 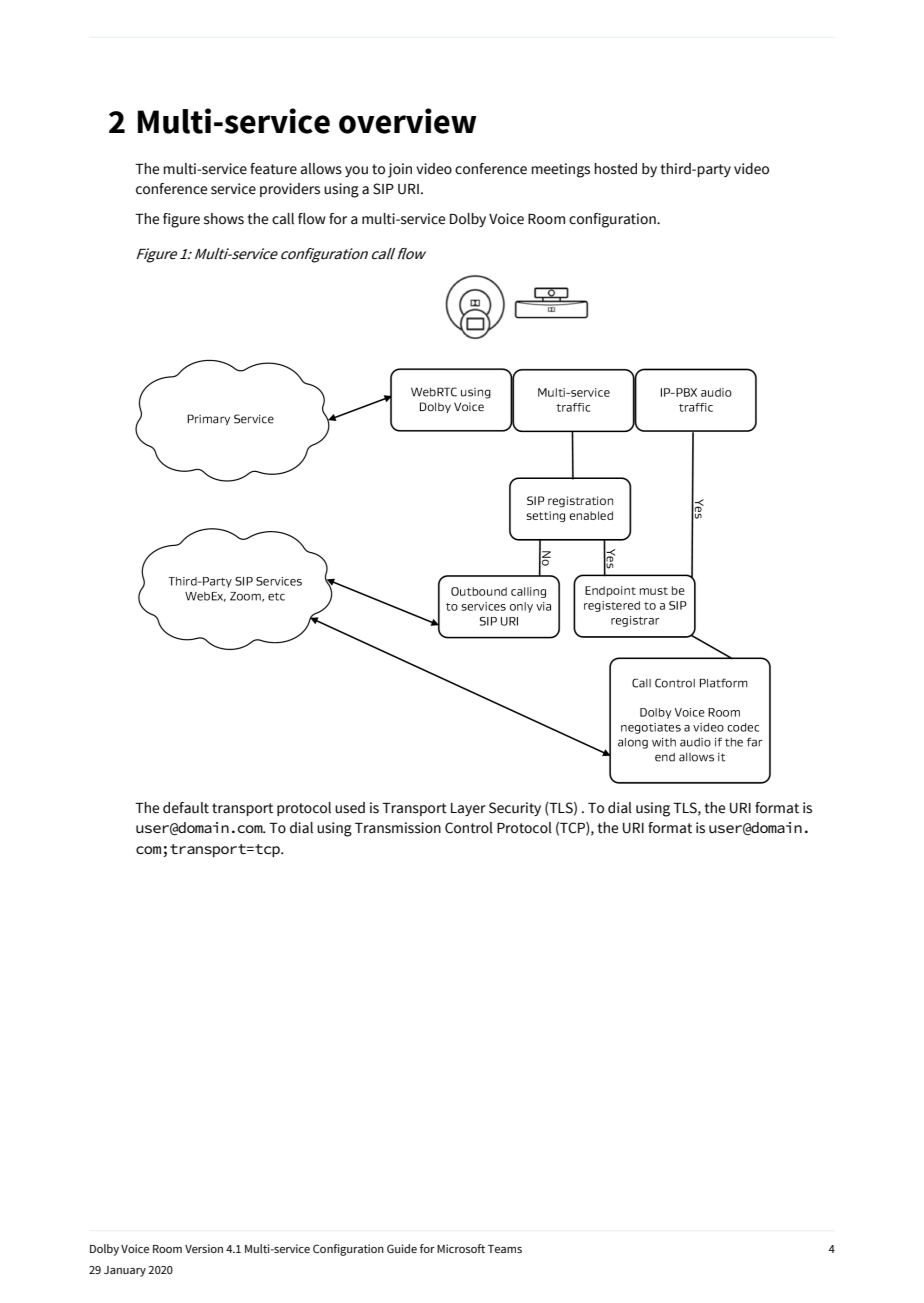 What do you see at coordinates (560, 170) in the screenshot?
I see `meetings` at bounding box center [560, 170].
